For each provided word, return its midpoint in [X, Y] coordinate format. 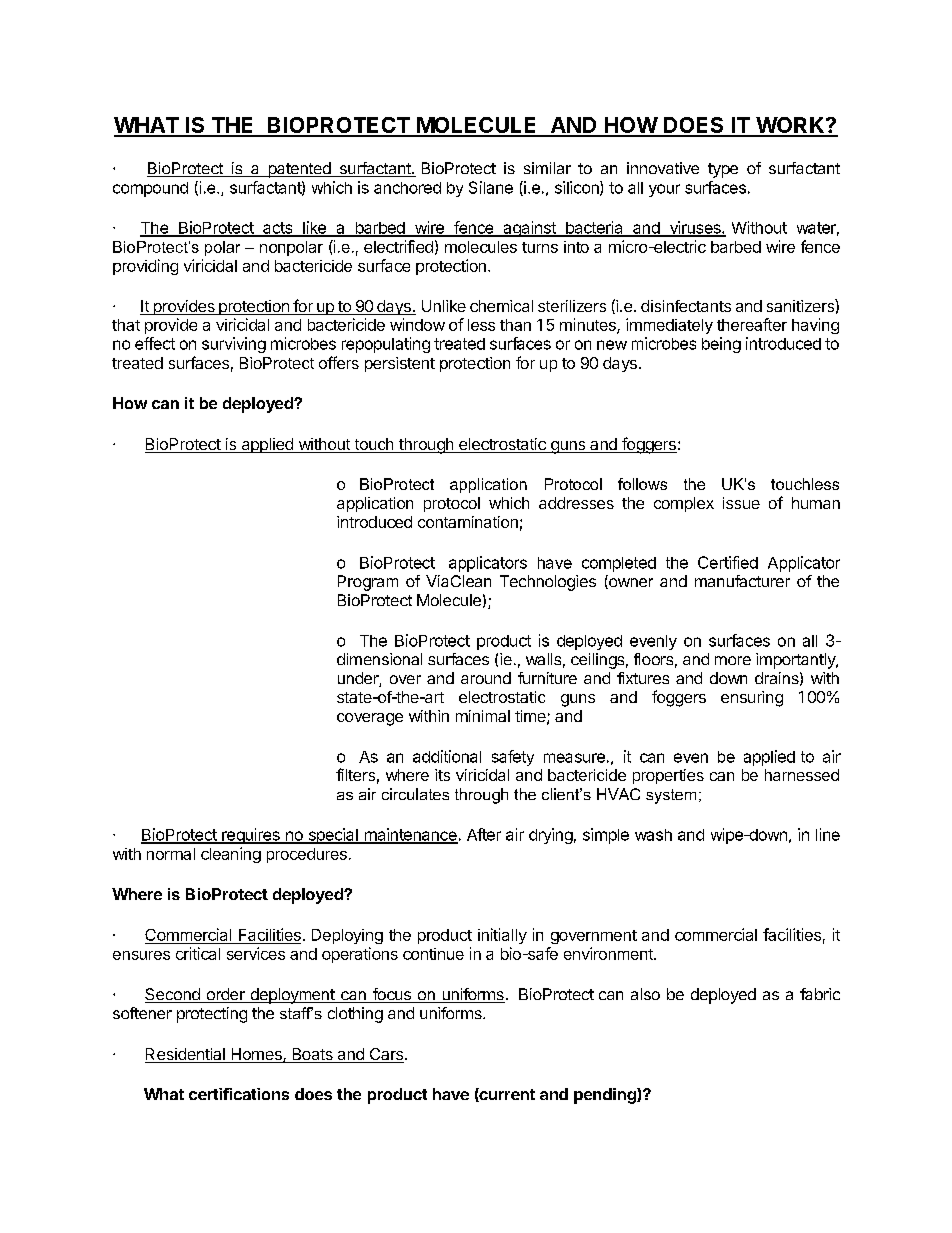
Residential [186, 1055]
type [723, 170]
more [733, 660]
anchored [407, 188]
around [486, 678]
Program [368, 583]
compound [150, 189]
